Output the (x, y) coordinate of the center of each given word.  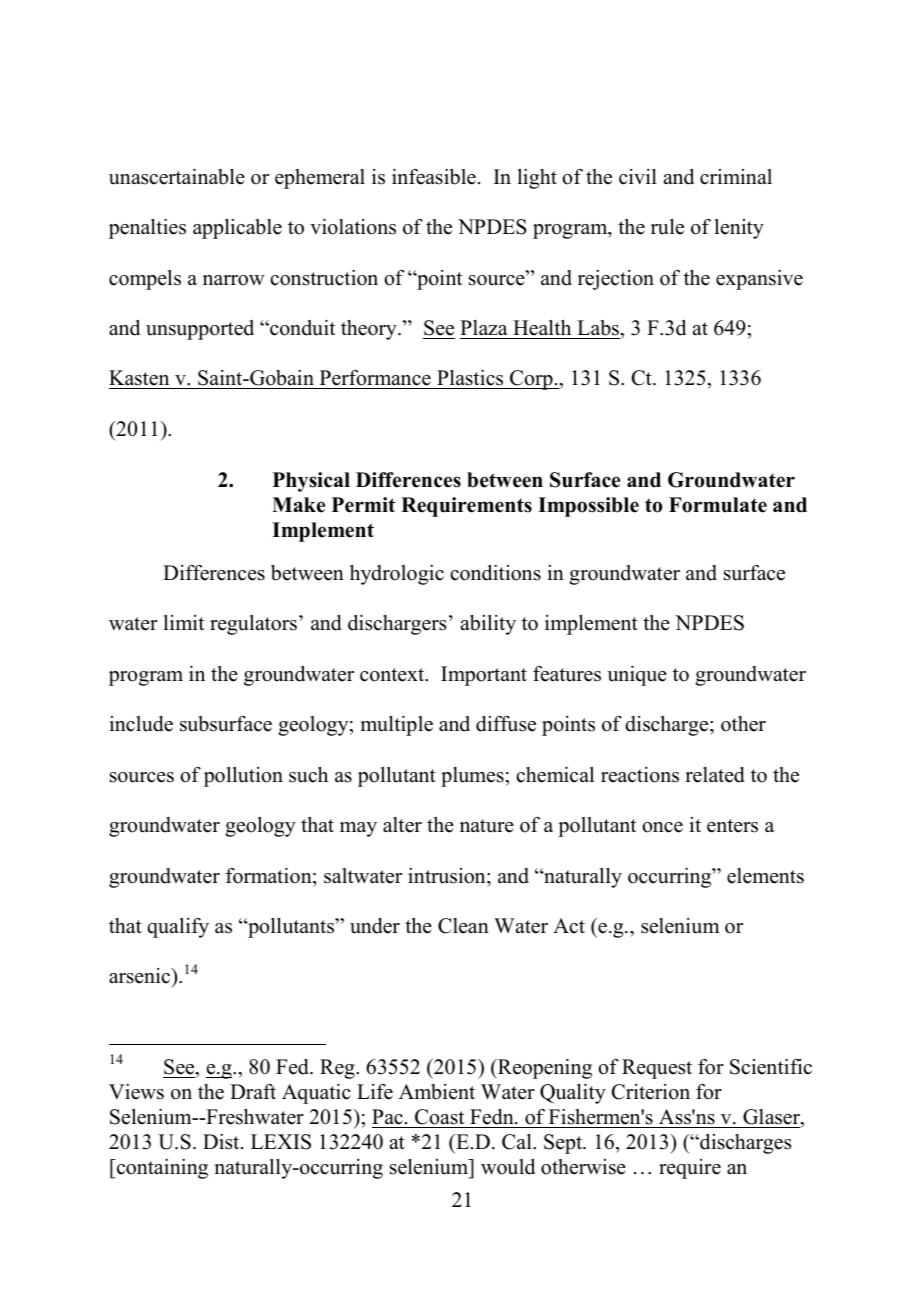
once (662, 827)
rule (667, 227)
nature (487, 826)
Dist (222, 1142)
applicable (237, 229)
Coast (439, 1117)
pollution (243, 777)
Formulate (718, 505)
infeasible (434, 177)
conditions (495, 573)
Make (298, 505)
